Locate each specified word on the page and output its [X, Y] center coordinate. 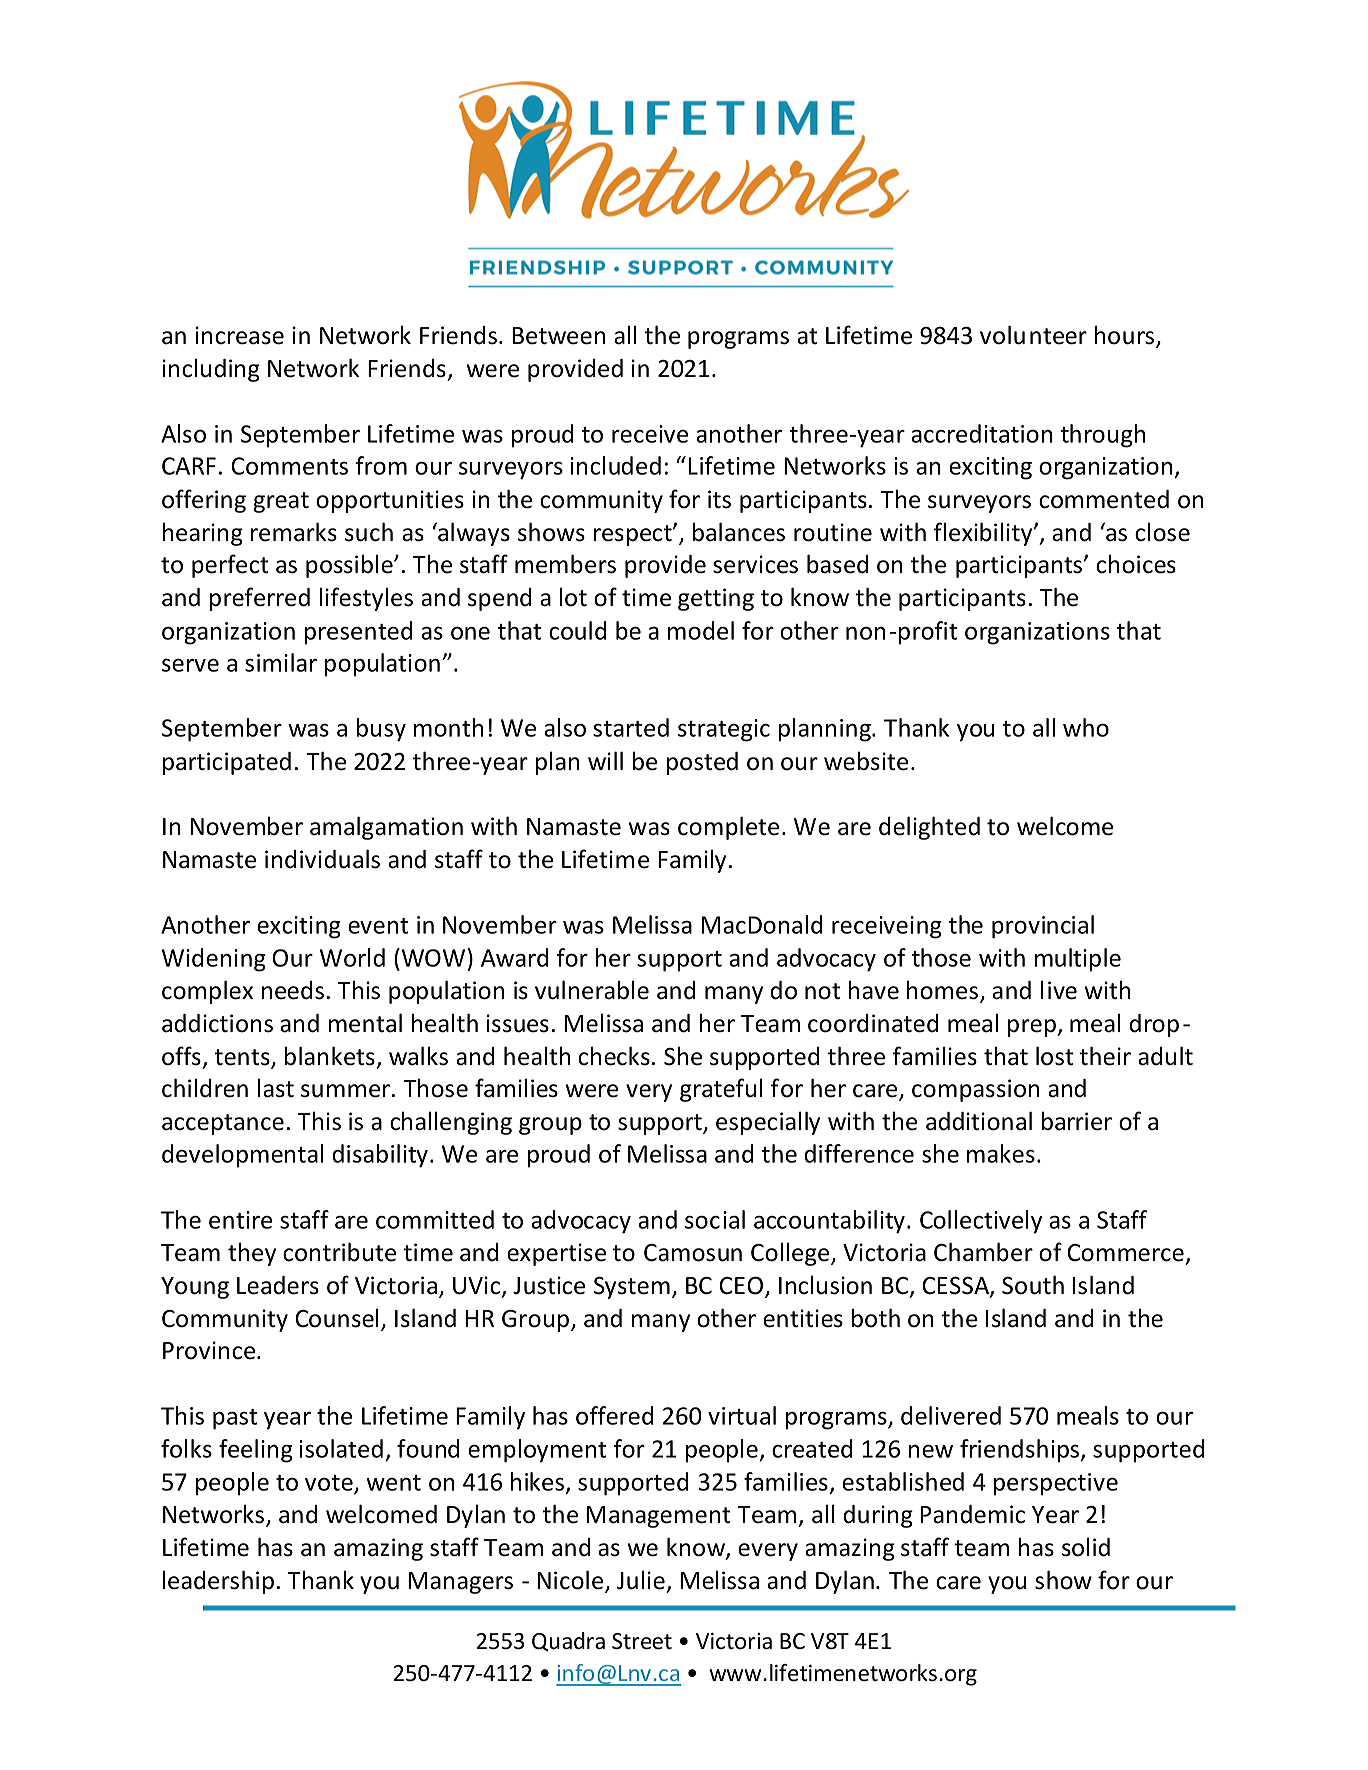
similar [281, 662]
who [1086, 727]
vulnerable [592, 990]
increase [240, 335]
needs [293, 990]
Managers [460, 1583]
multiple [1078, 960]
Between [558, 336]
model [701, 630]
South [1033, 1285]
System [632, 1288]
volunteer [1033, 335]
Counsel [336, 1318]
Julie [641, 1580]
